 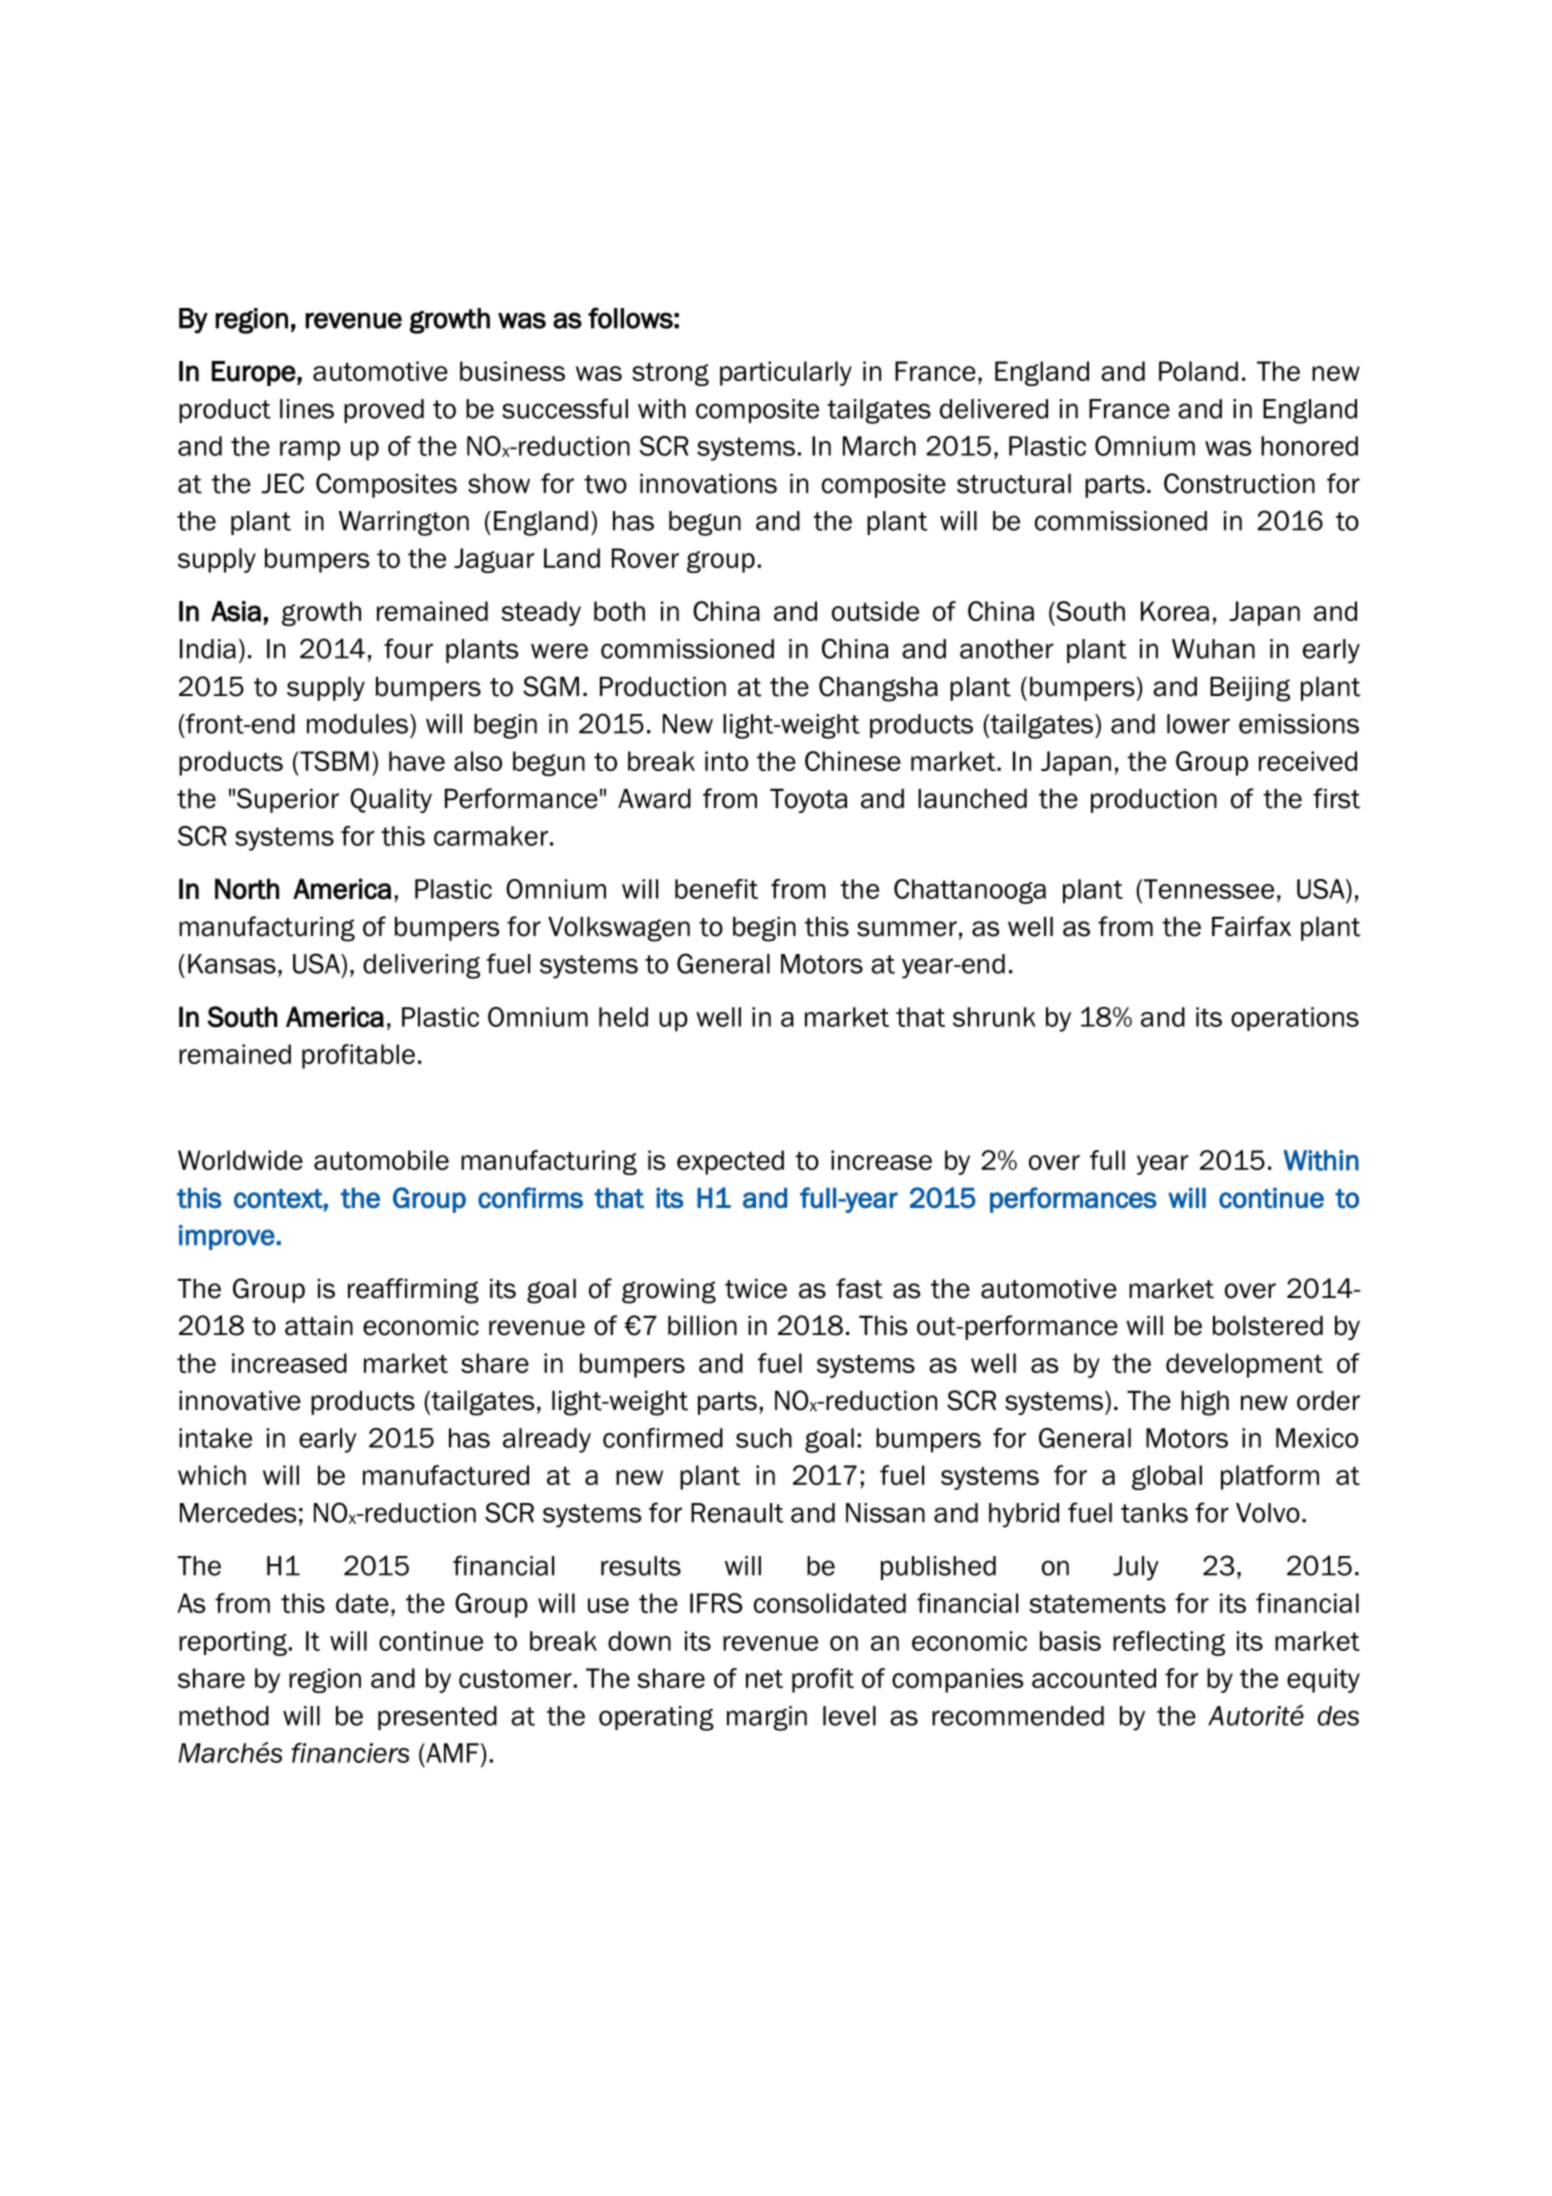 I want to click on lines, so click(x=307, y=409).
